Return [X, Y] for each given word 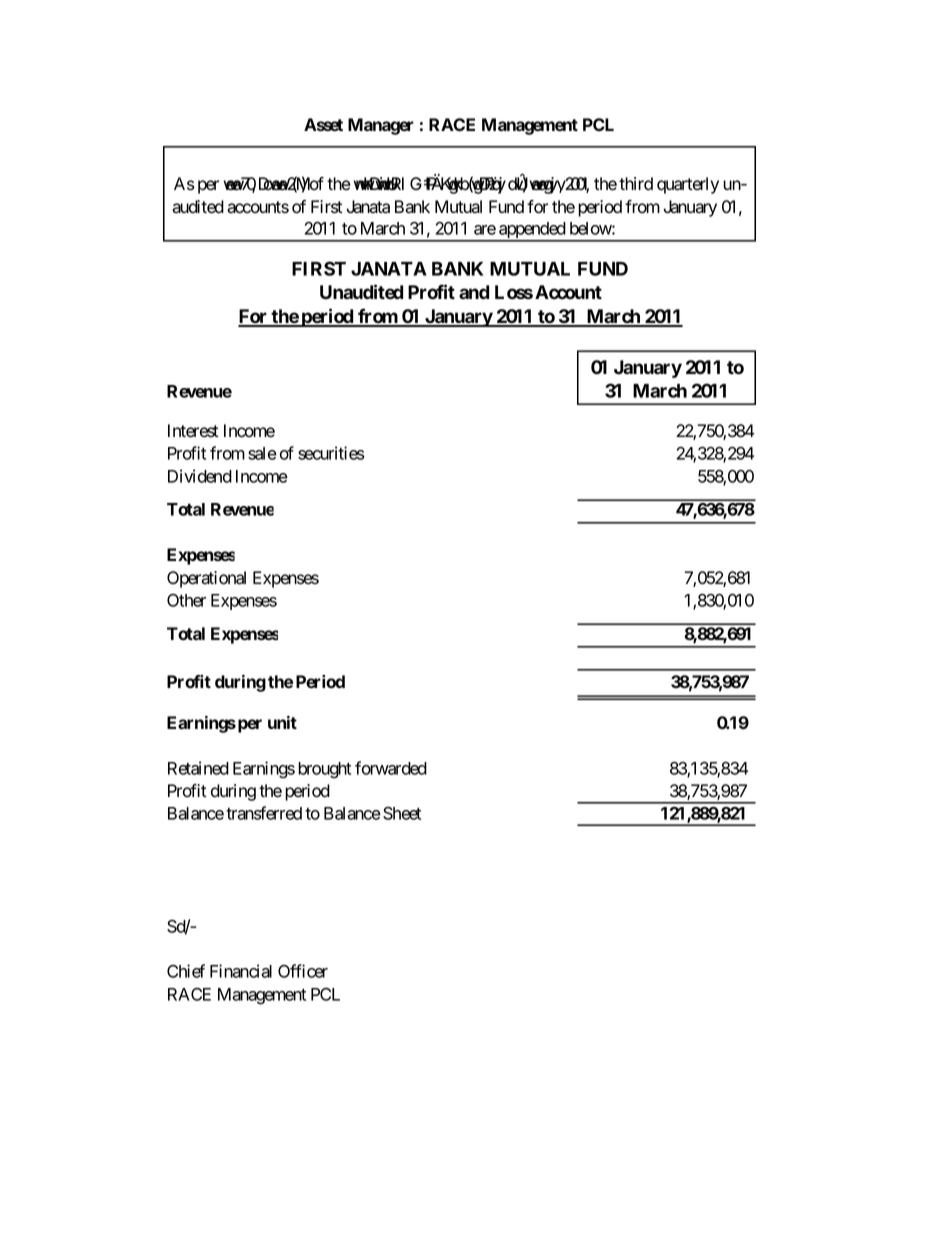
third [636, 184]
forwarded [391, 768]
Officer [303, 971]
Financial [241, 971]
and [474, 292]
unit [282, 722]
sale [262, 453]
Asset [323, 124]
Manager [381, 126]
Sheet [402, 813]
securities [331, 453]
